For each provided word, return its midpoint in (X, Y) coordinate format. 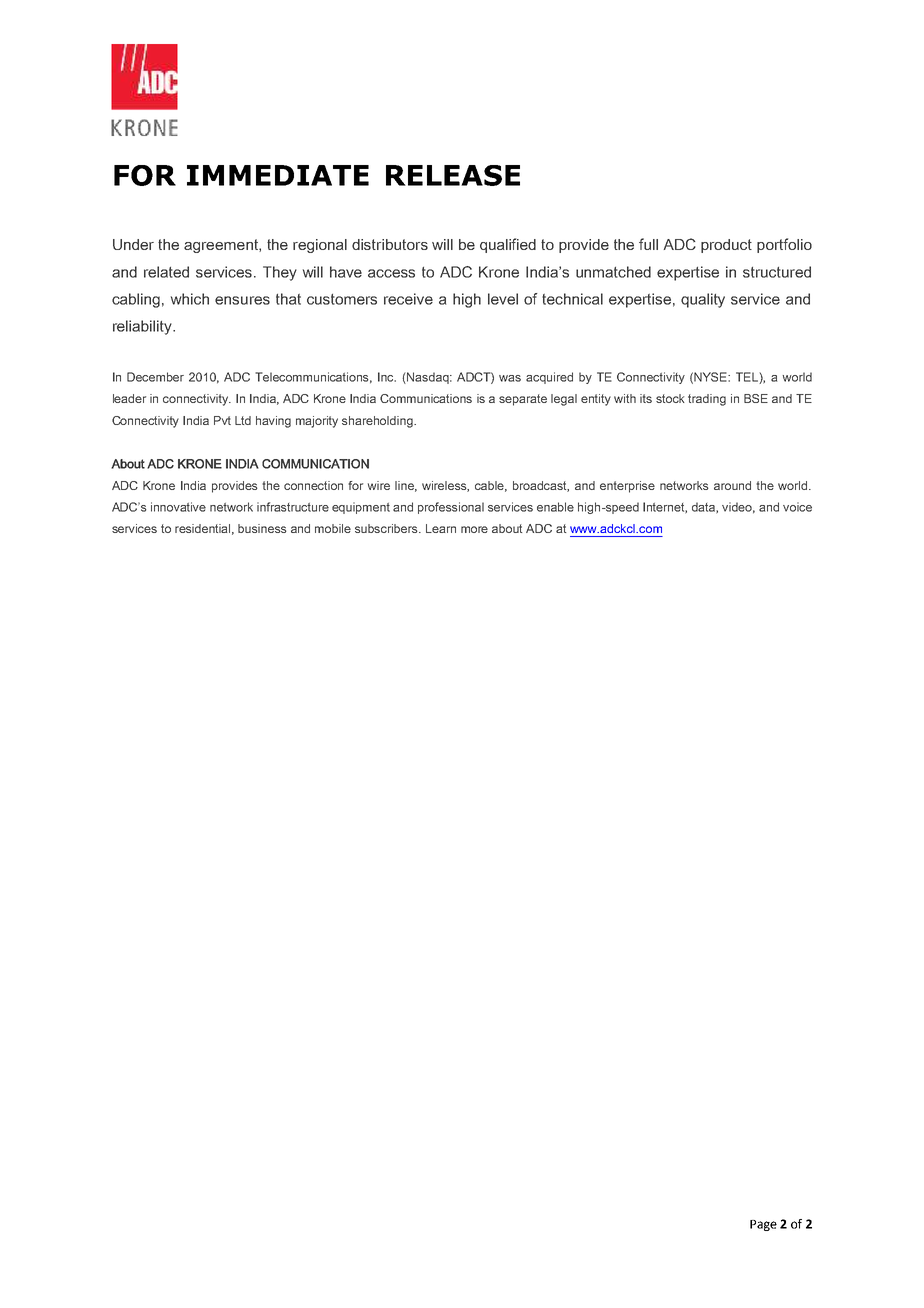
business (262, 528)
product (726, 246)
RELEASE (453, 175)
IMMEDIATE (278, 175)
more (474, 529)
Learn (441, 528)
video (738, 508)
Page (763, 1225)
